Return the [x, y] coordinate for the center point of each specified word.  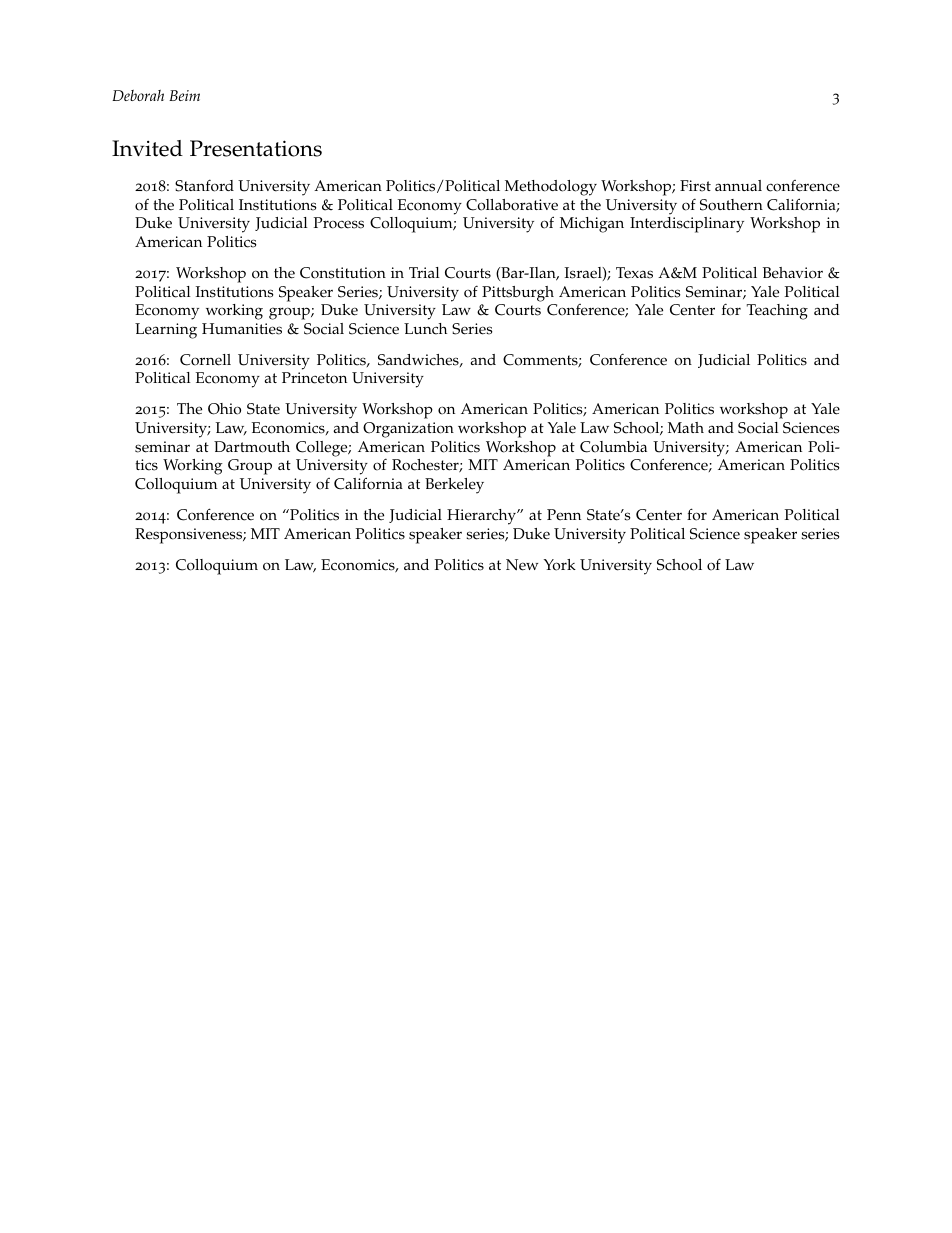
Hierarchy [483, 517]
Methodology [551, 188]
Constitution [343, 273]
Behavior [793, 273]
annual [738, 185]
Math [686, 427]
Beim [184, 95]
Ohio [224, 409]
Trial [424, 272]
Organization [408, 430]
